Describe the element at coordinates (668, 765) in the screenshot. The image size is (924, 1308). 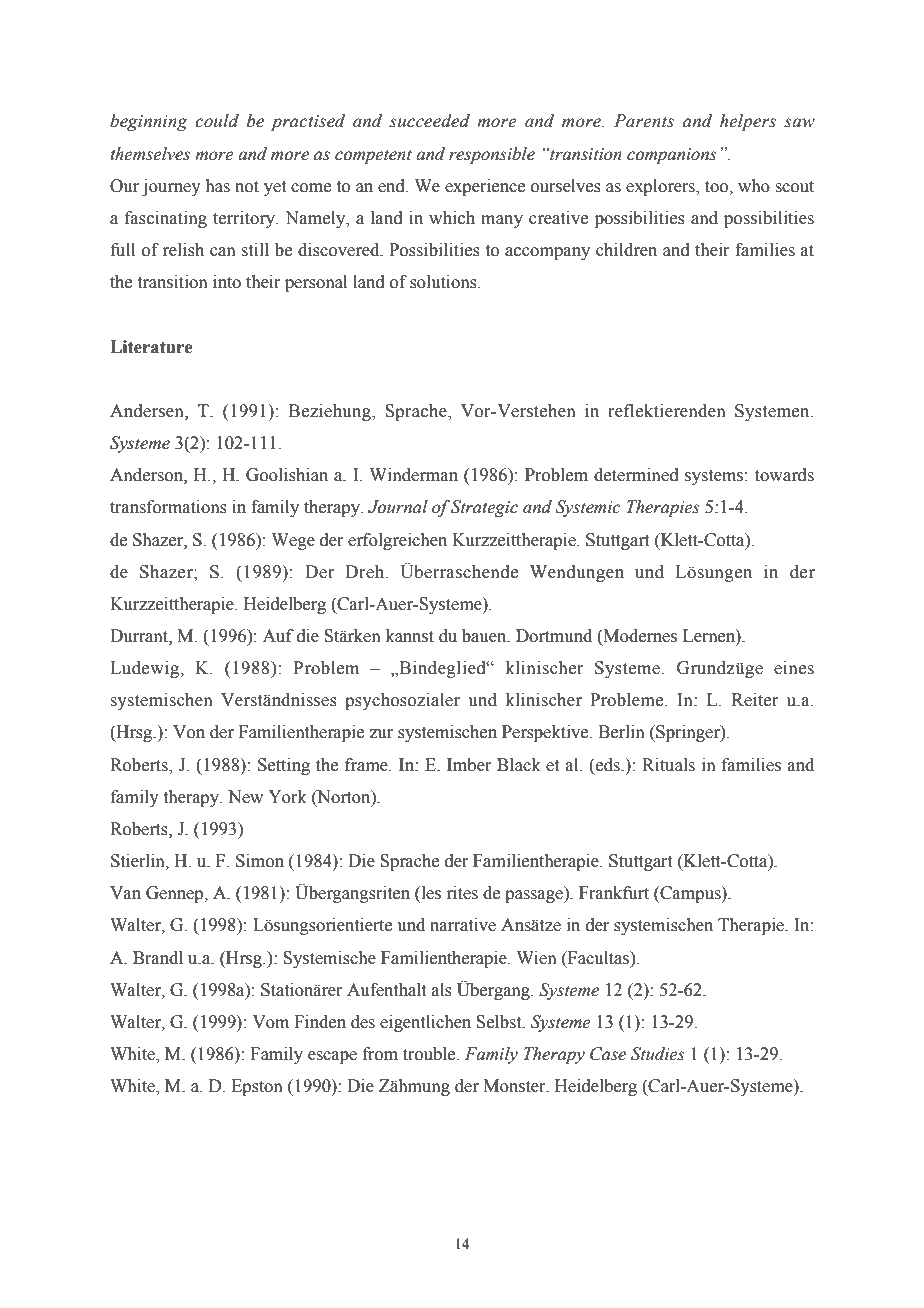
I see `Rituals` at that location.
